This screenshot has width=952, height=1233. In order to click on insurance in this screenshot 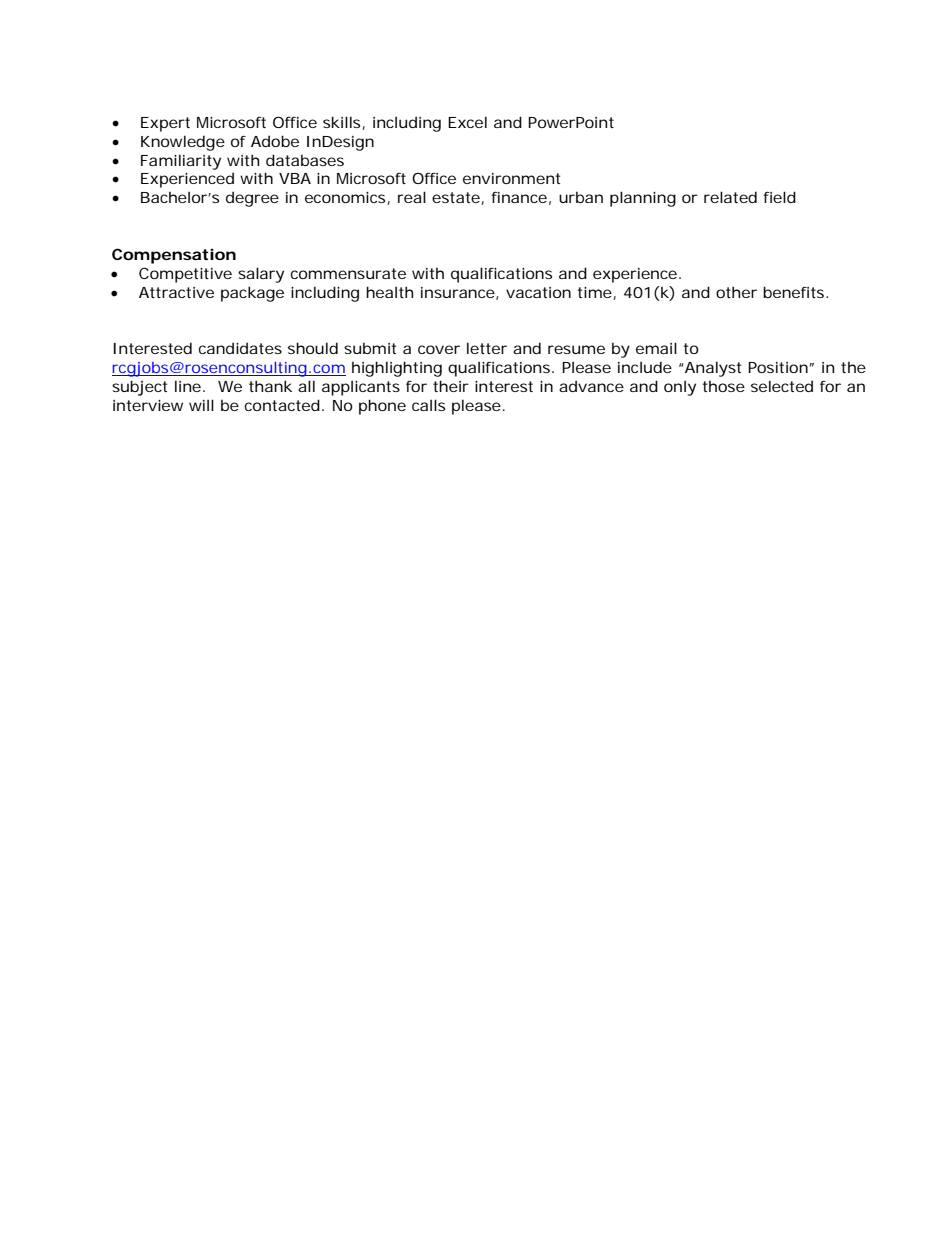, I will do `click(458, 292)`.
